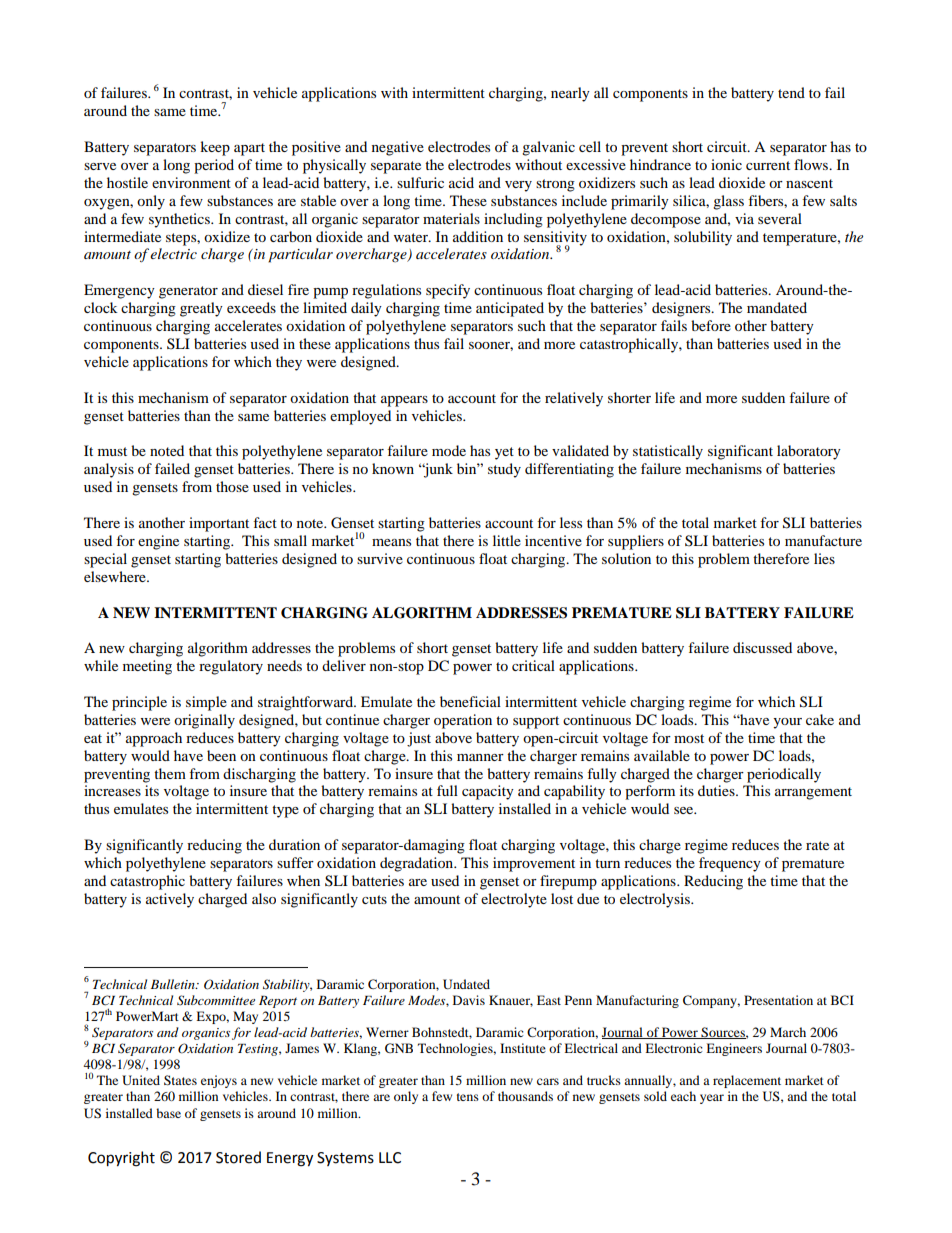 The image size is (952, 1233). Describe the element at coordinates (533, 665) in the page. I see `critical` at that location.
